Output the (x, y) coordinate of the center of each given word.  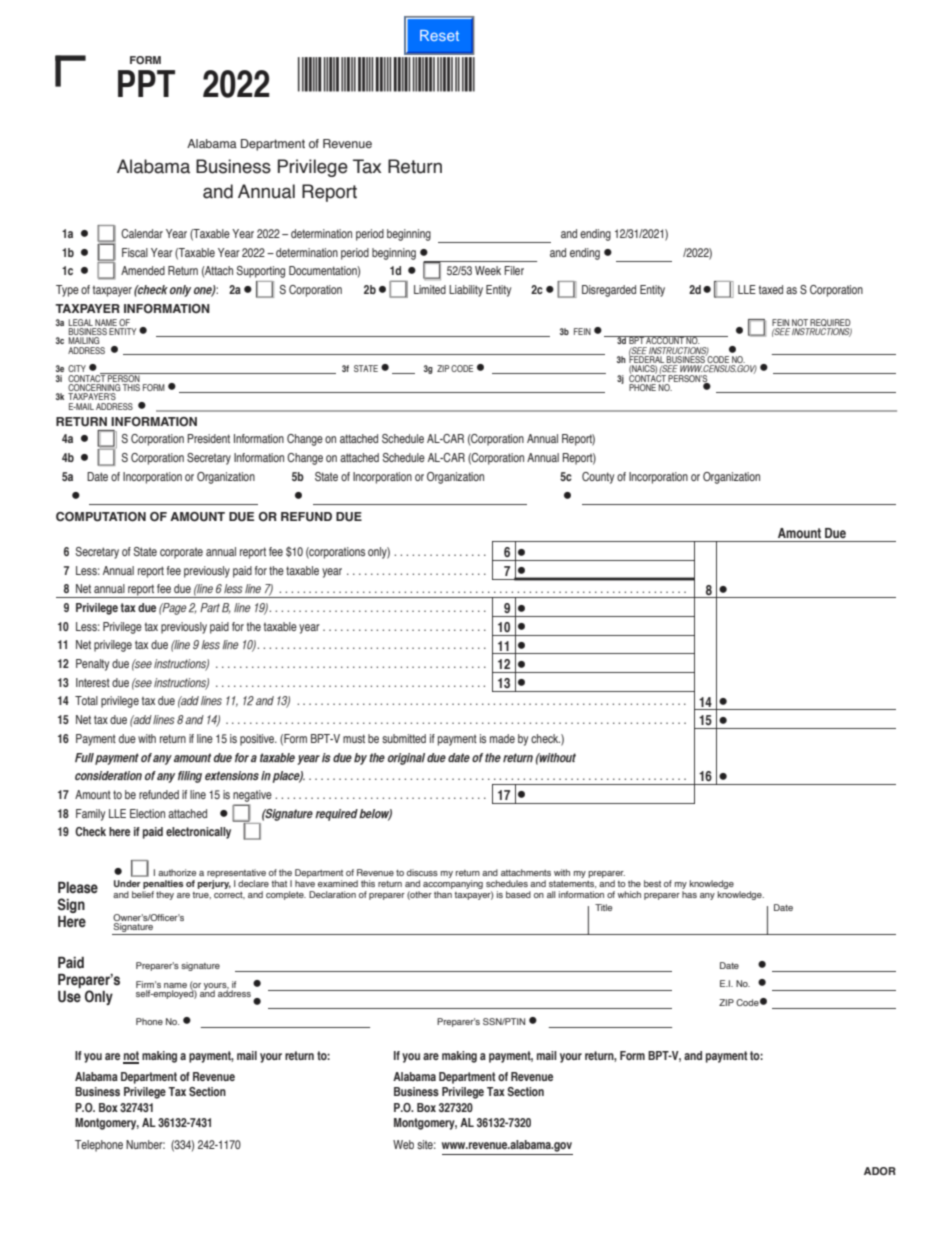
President (208, 438)
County (598, 478)
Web (403, 1144)
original (406, 759)
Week (488, 270)
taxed (771, 289)
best (652, 883)
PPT (146, 83)
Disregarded (609, 291)
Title (603, 907)
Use (69, 997)
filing (190, 777)
